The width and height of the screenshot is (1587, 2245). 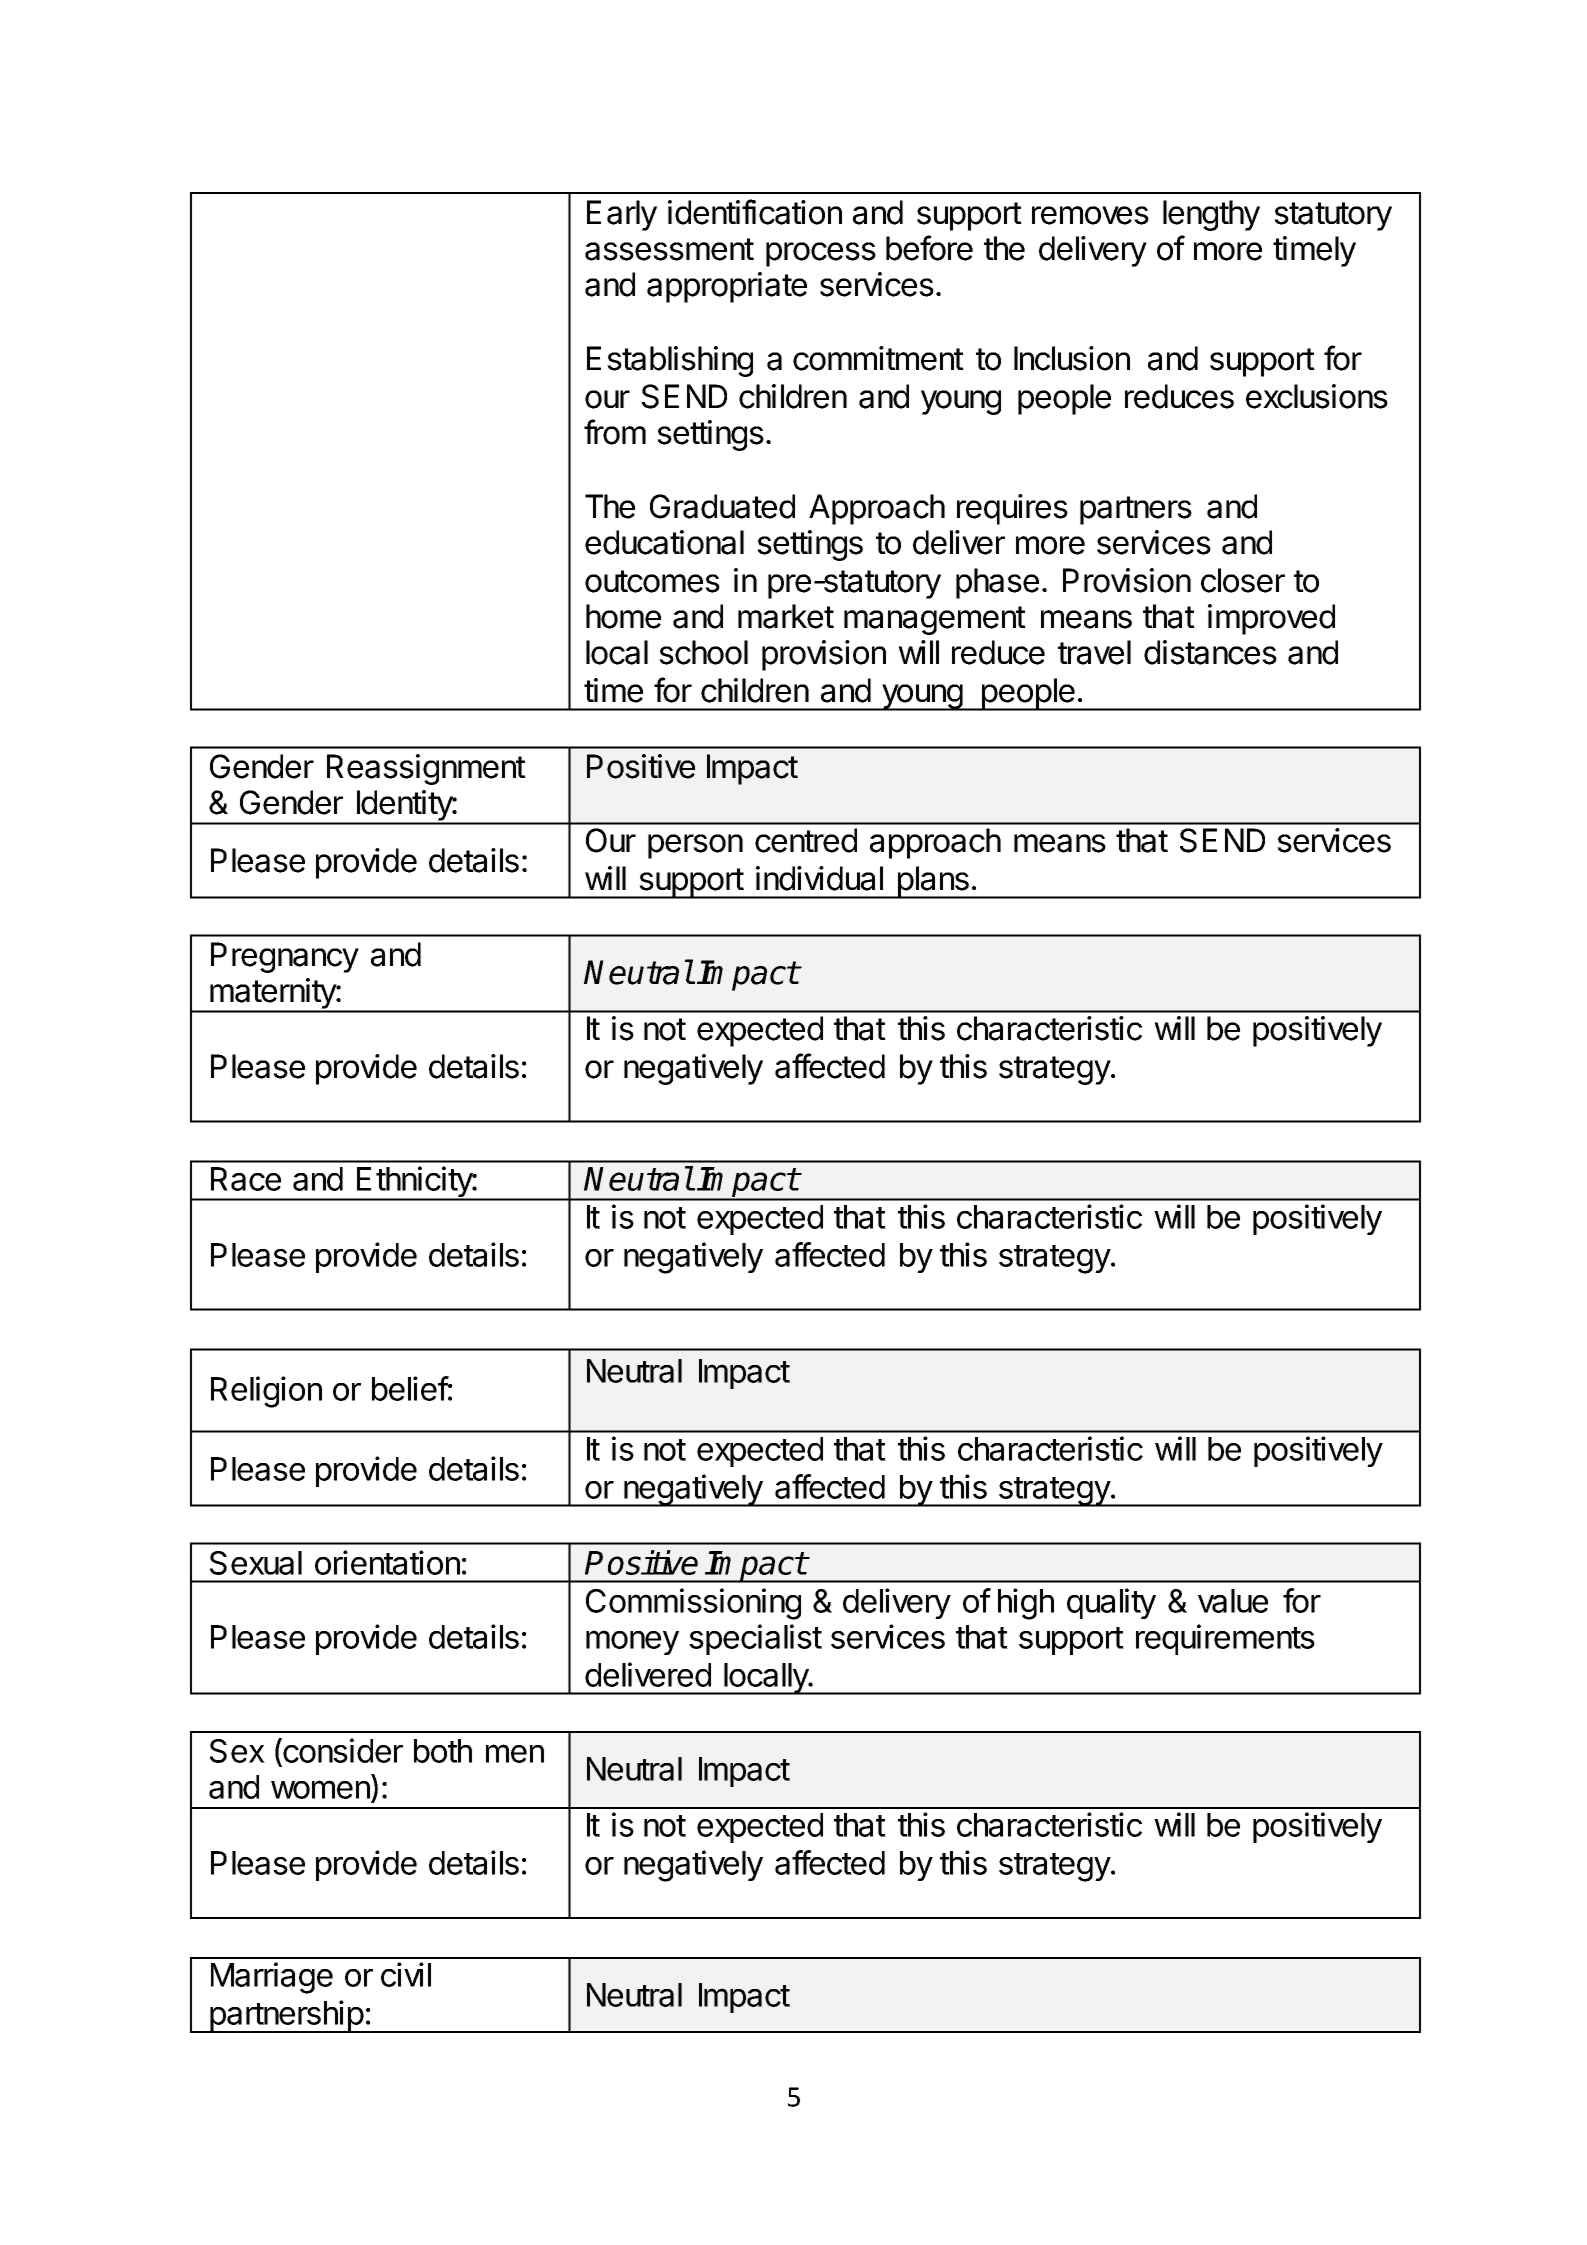 I want to click on Religion, so click(x=266, y=1392).
